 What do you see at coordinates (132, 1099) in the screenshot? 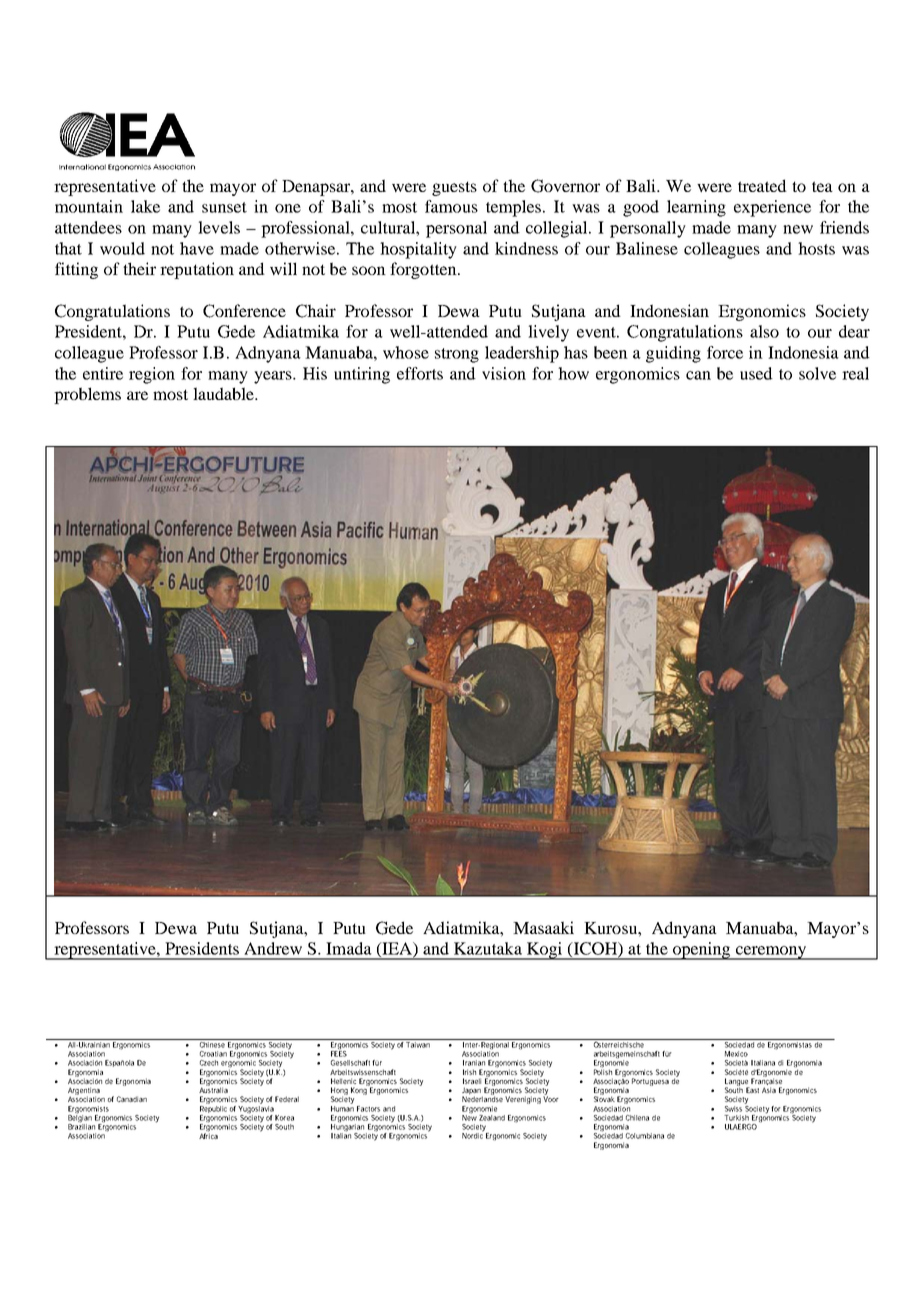
I see `Canadian` at bounding box center [132, 1099].
